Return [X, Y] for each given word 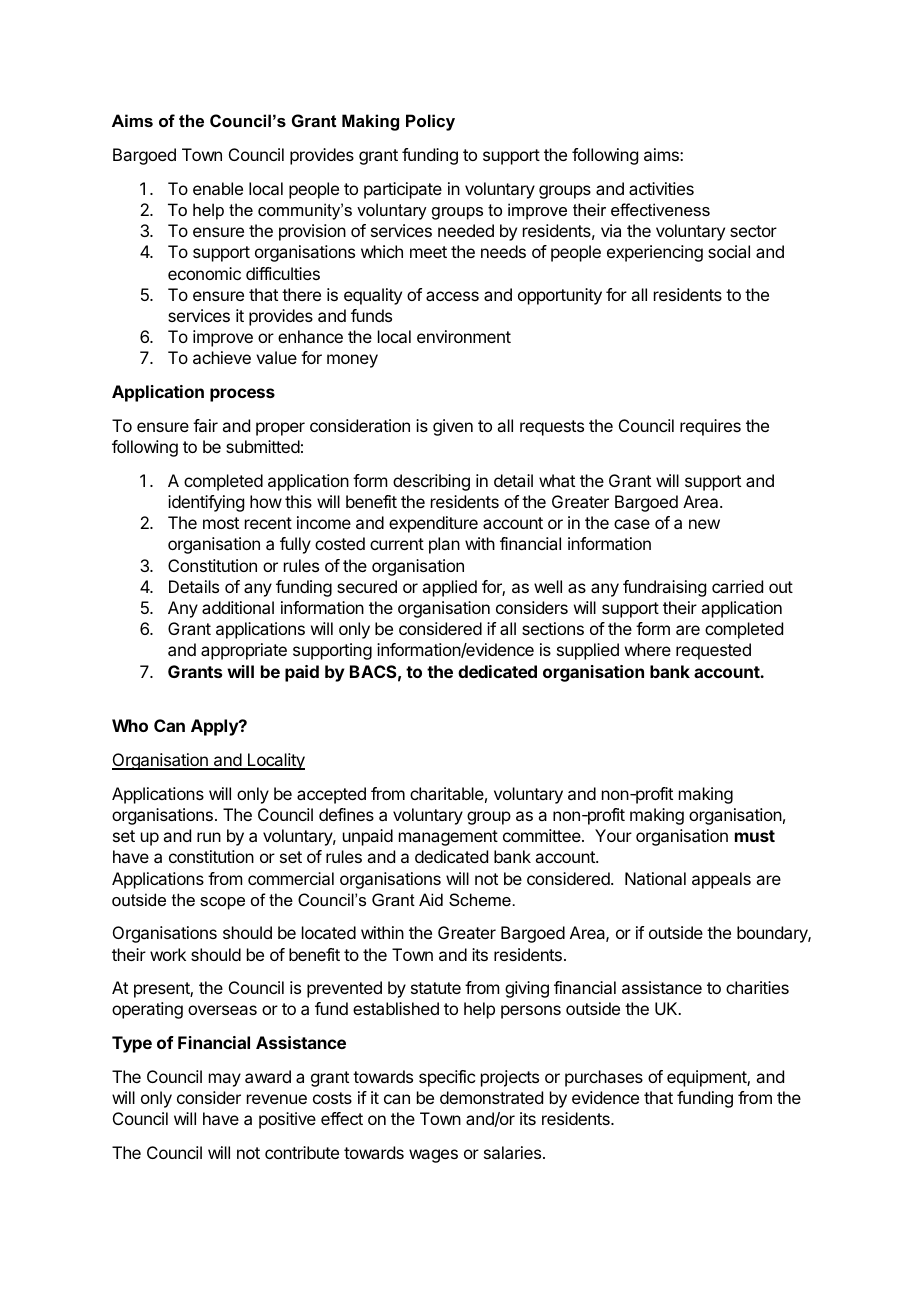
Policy [430, 122]
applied [449, 588]
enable [218, 188]
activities [661, 188]
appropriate [244, 651]
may [225, 1080]
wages [433, 1156]
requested [713, 651]
